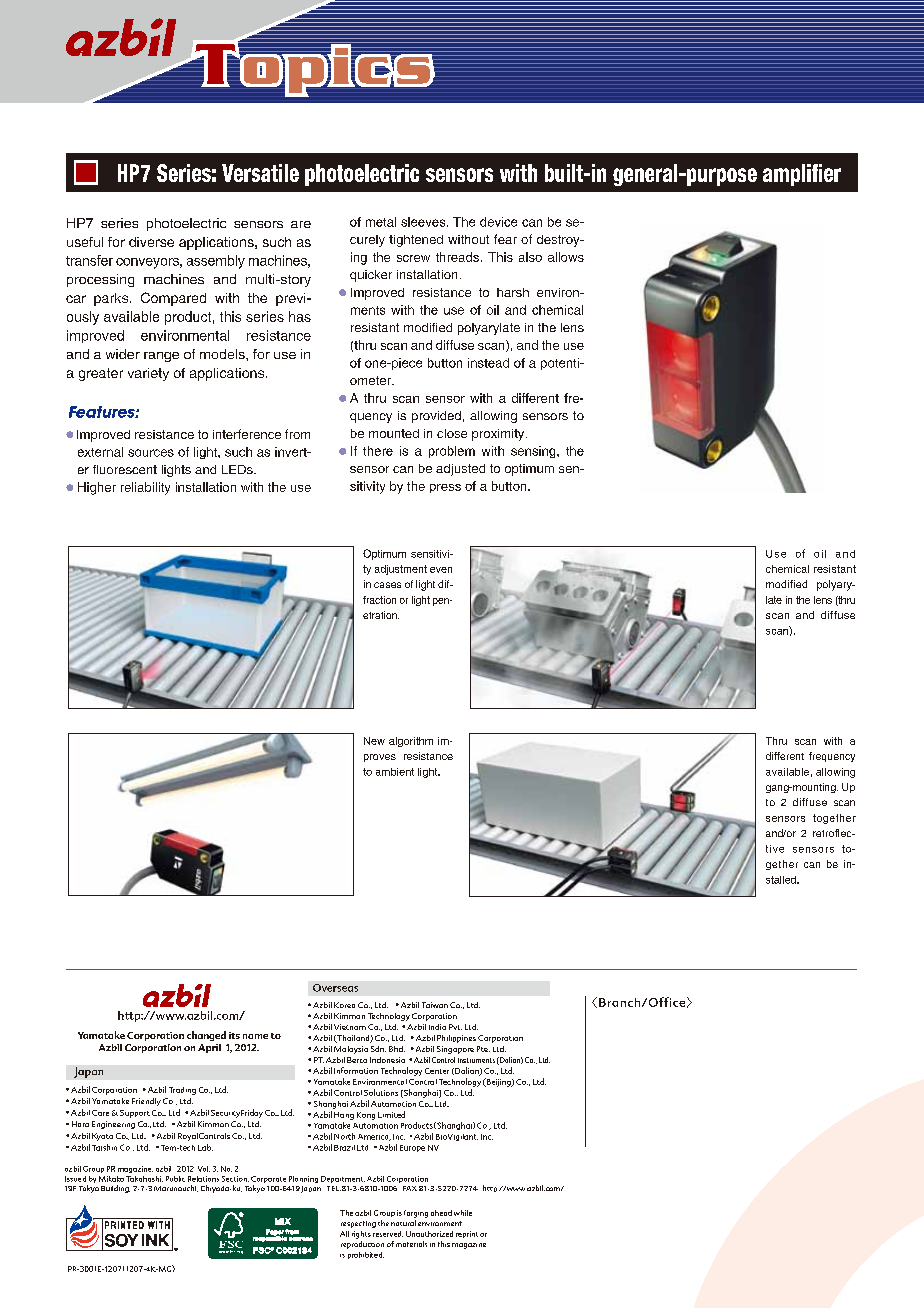 This image has height=1308, width=924. Describe the element at coordinates (424, 222) in the image. I see `sleeves` at that location.
